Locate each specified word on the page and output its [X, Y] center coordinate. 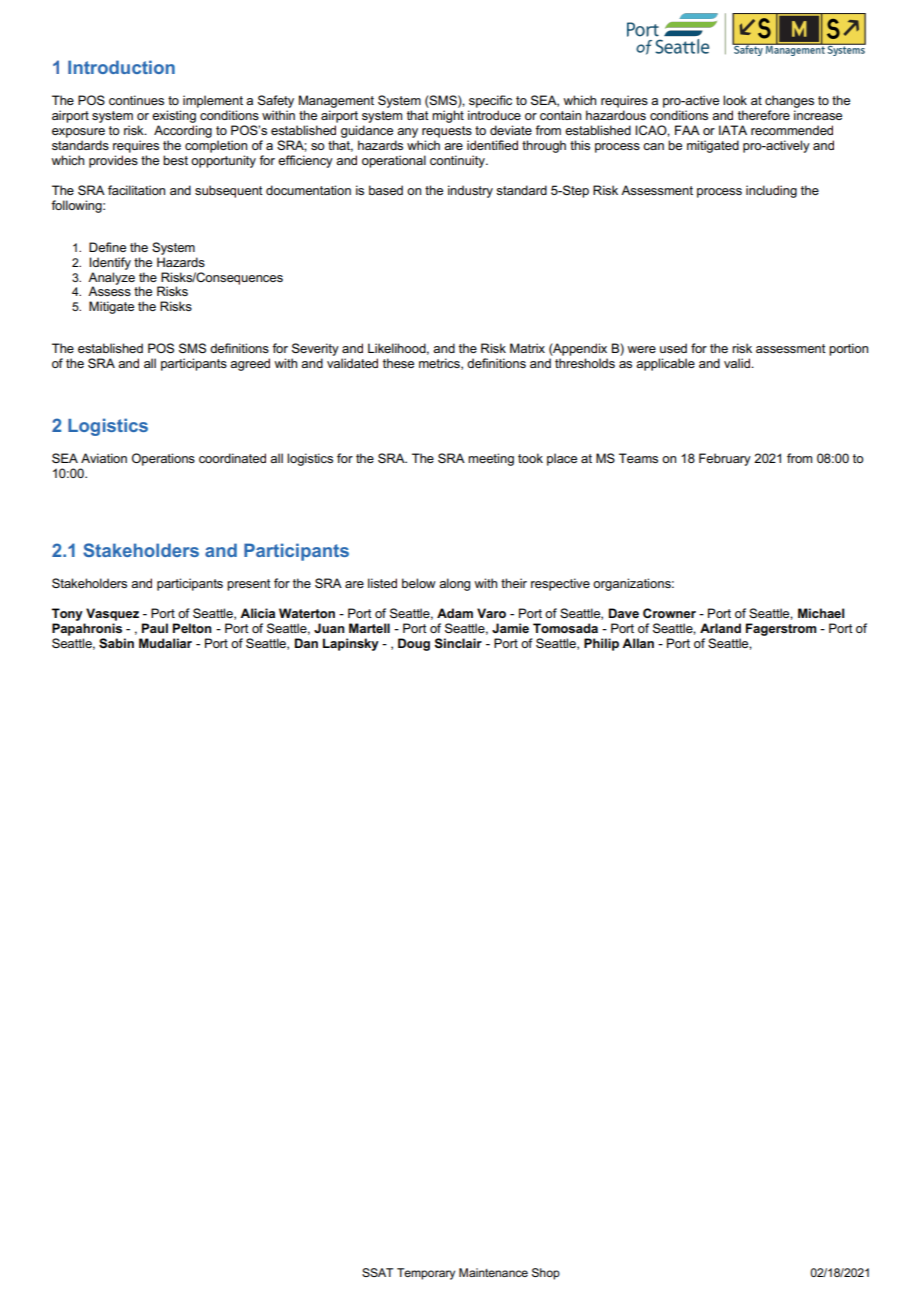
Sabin [116, 643]
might [448, 116]
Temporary [426, 1274]
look [735, 100]
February [725, 459]
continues [136, 100]
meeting [491, 459]
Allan [638, 643]
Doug [414, 644]
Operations [163, 459]
